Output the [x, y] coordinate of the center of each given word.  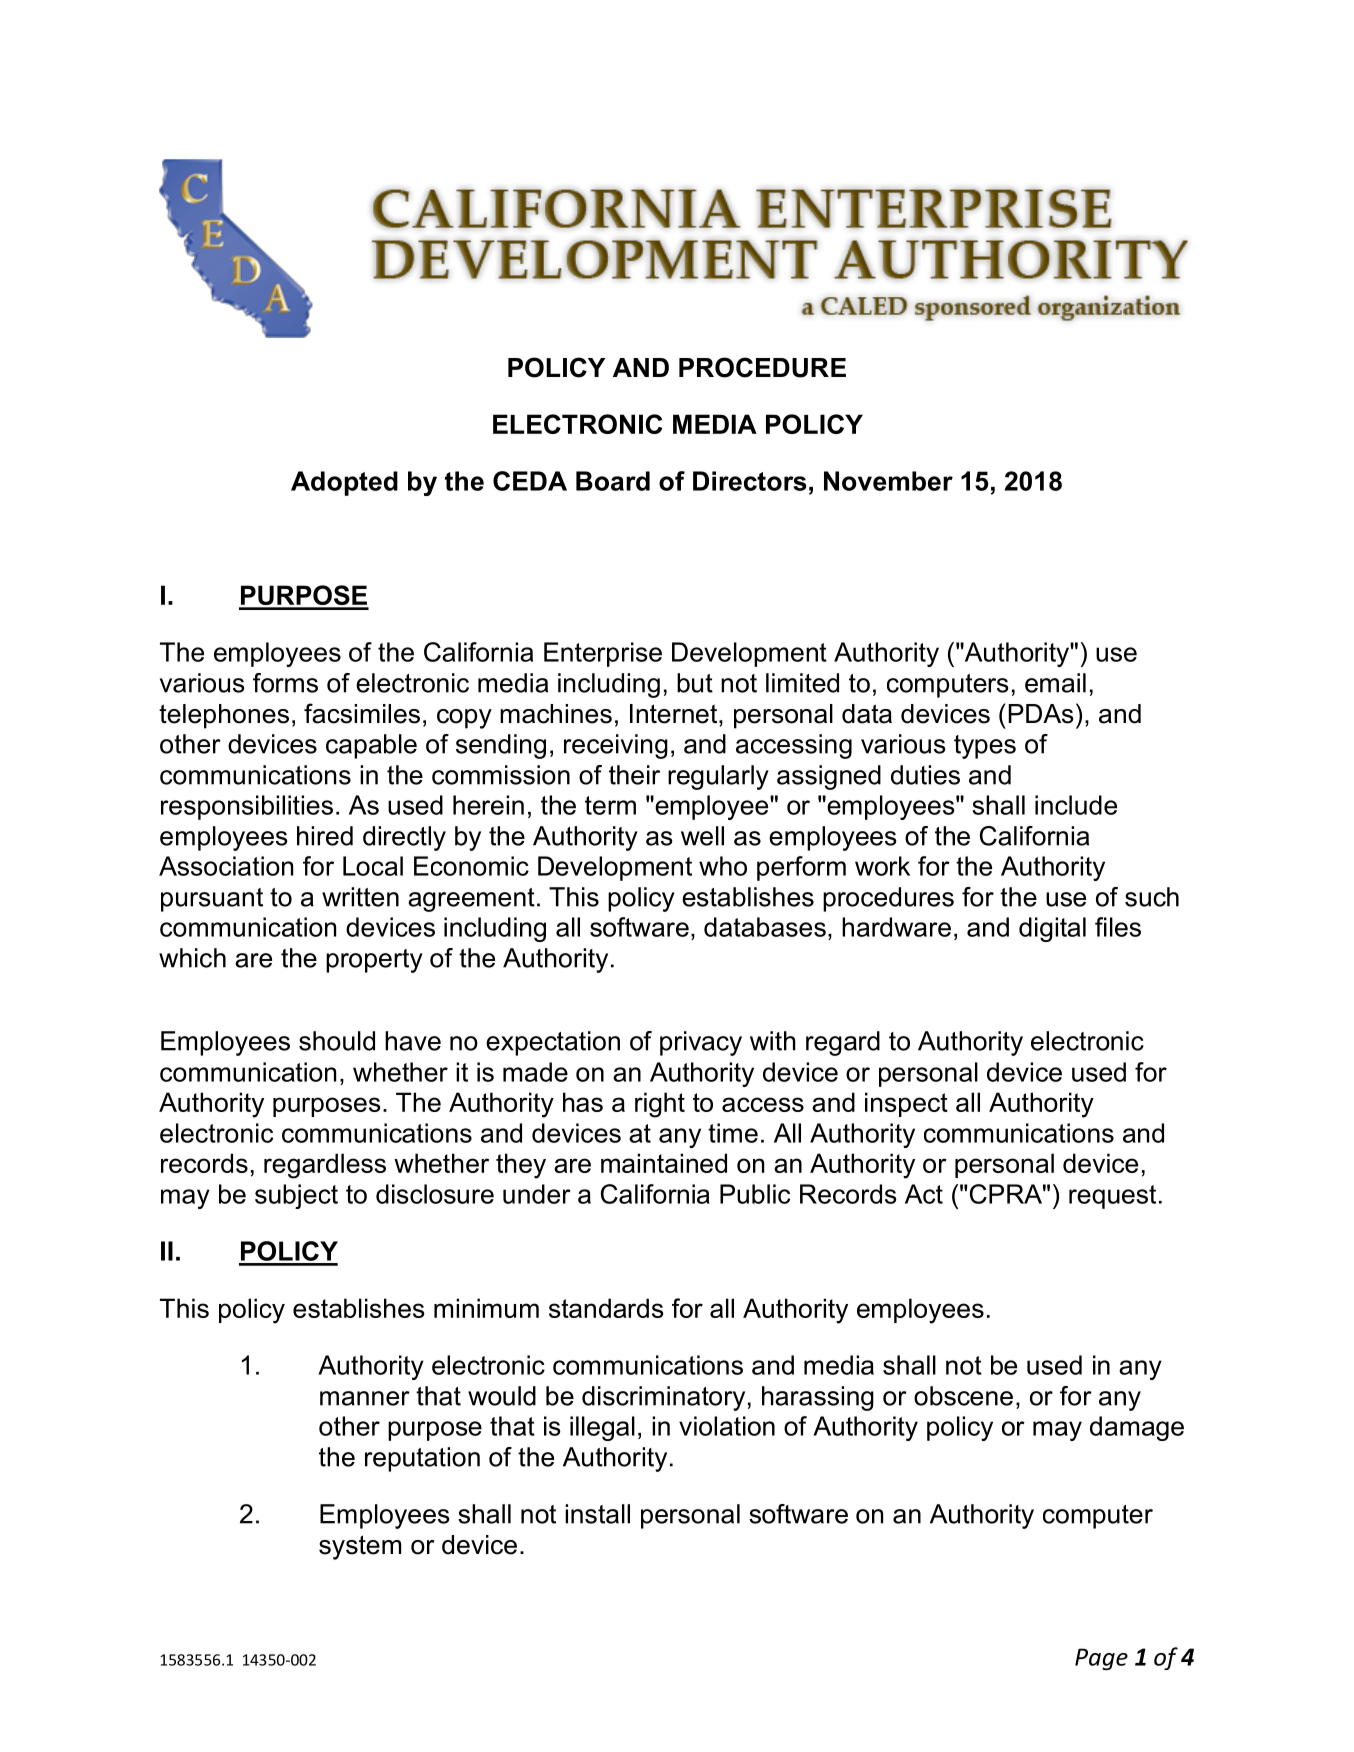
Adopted [344, 483]
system [360, 1547]
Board [613, 481]
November [888, 481]
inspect [906, 1104]
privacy [701, 1043]
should [337, 1041]
